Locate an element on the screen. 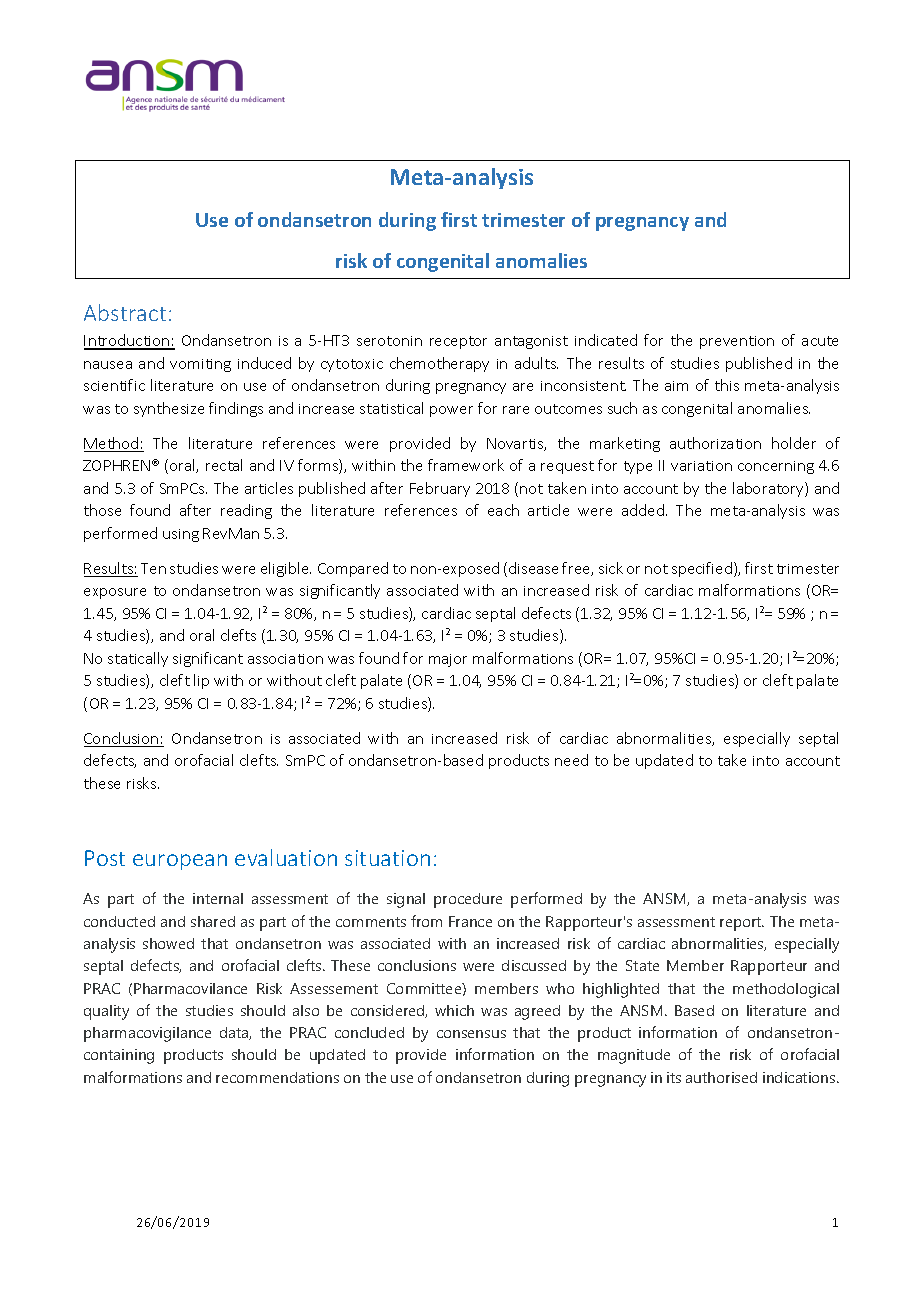 This screenshot has width=924, height=1308. receptor is located at coordinates (458, 342).
